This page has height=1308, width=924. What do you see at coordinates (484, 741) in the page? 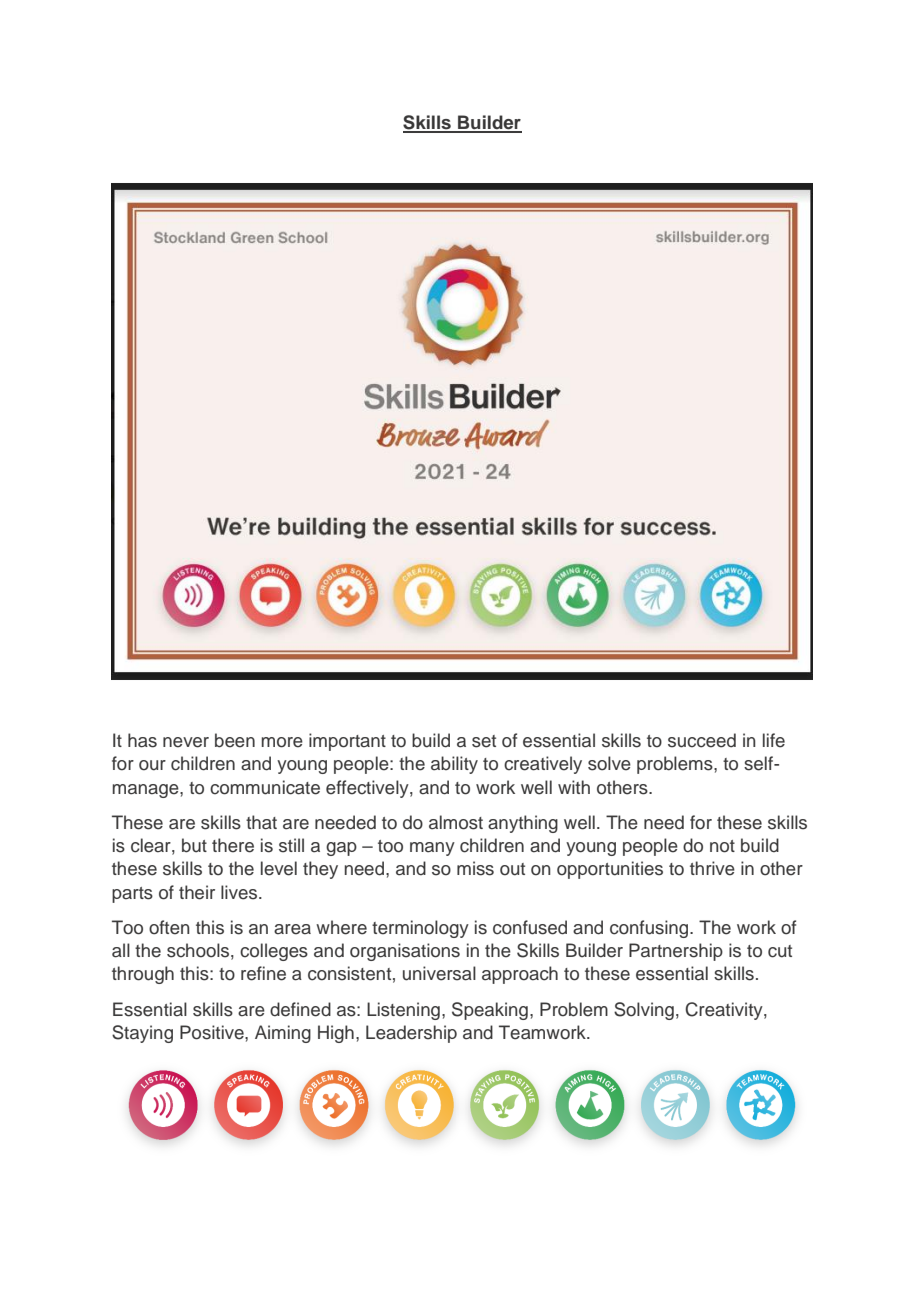
I see `set` at bounding box center [484, 741].
